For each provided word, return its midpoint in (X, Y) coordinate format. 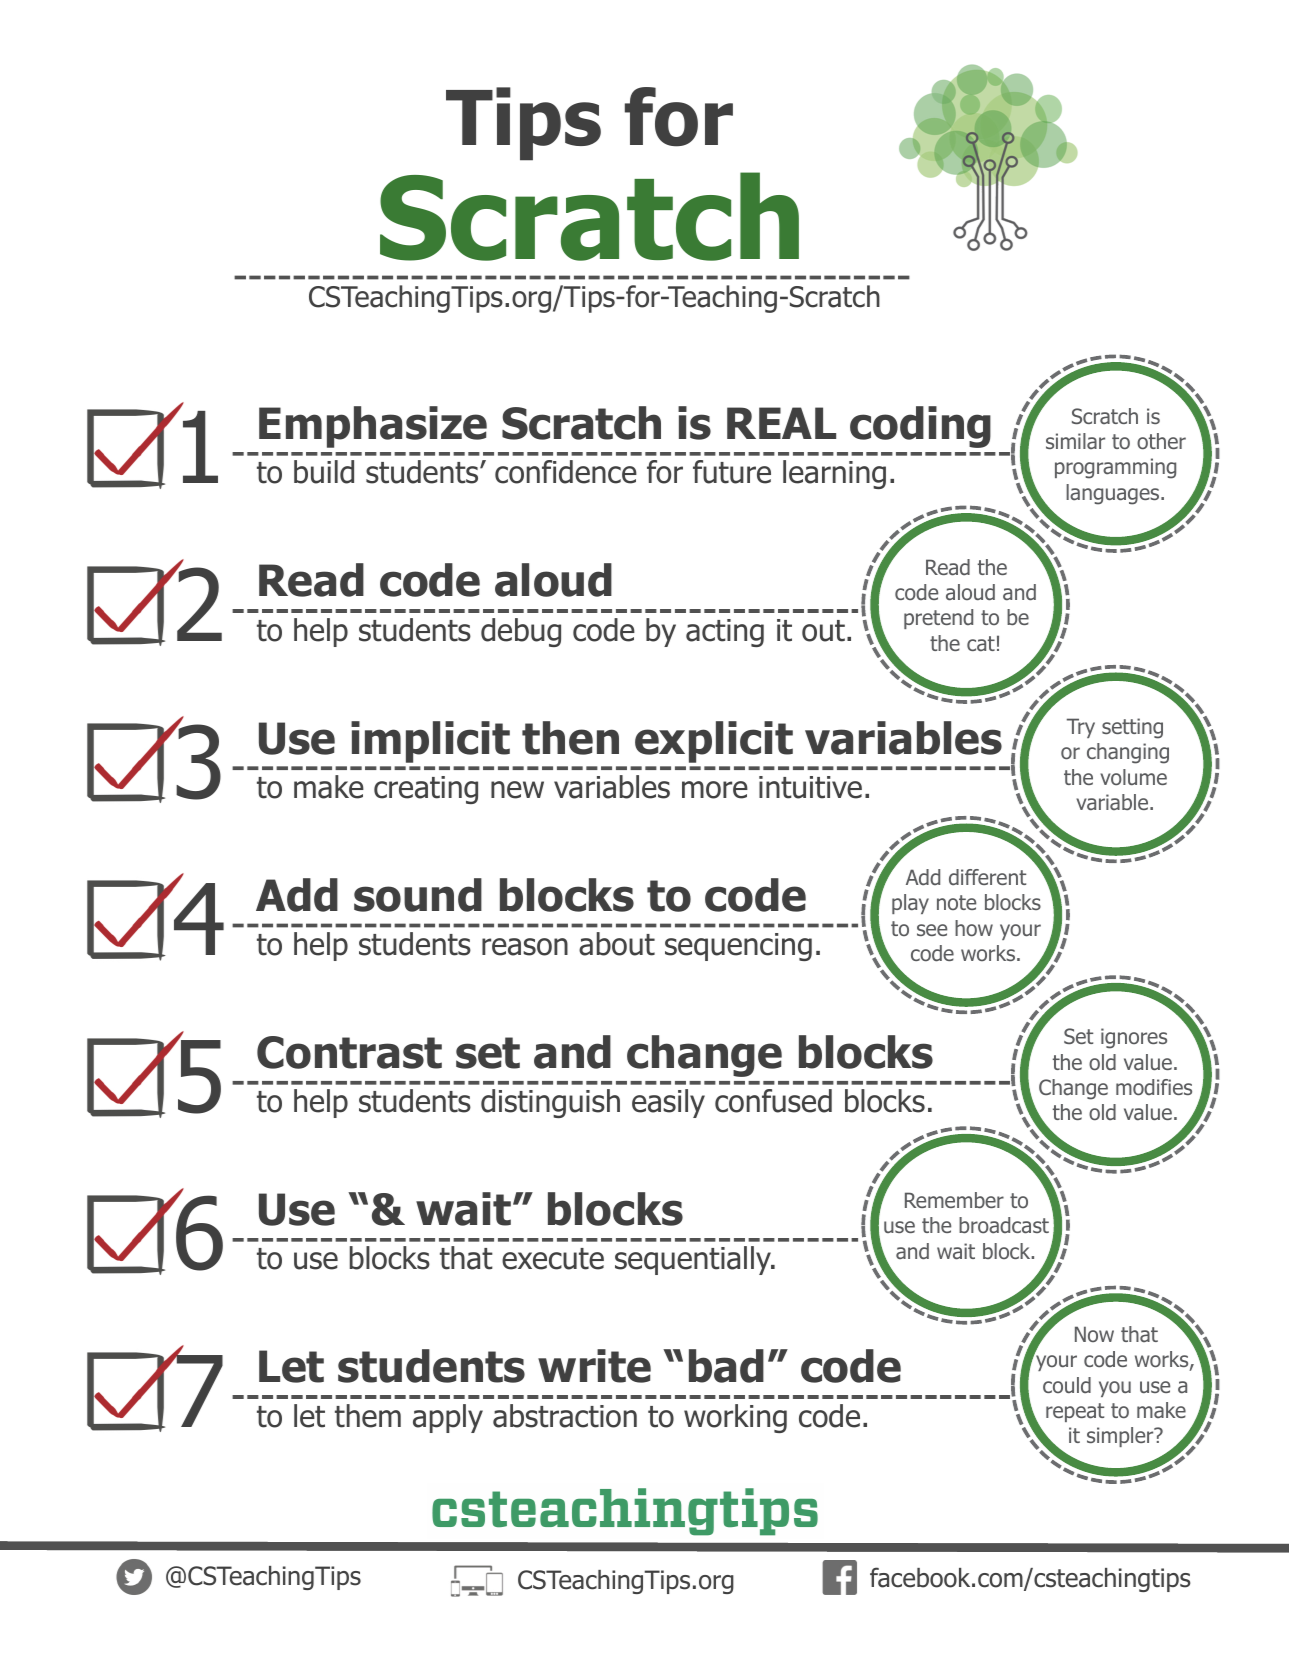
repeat (1075, 1412)
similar (1075, 441)
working (735, 1418)
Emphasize (373, 427)
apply (448, 1418)
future (732, 472)
